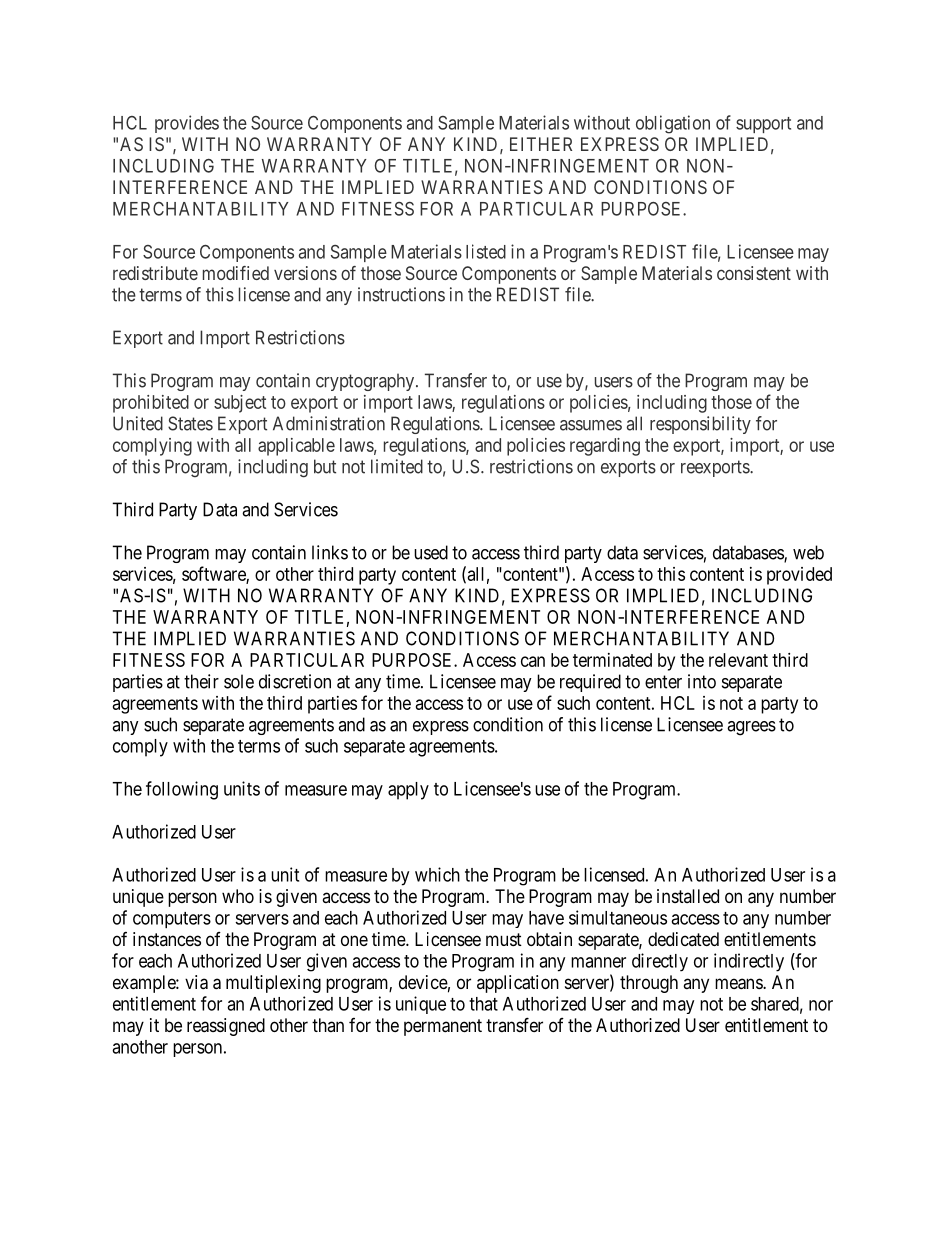  Describe the element at coordinates (240, 404) in the screenshot. I see `subject` at that location.
